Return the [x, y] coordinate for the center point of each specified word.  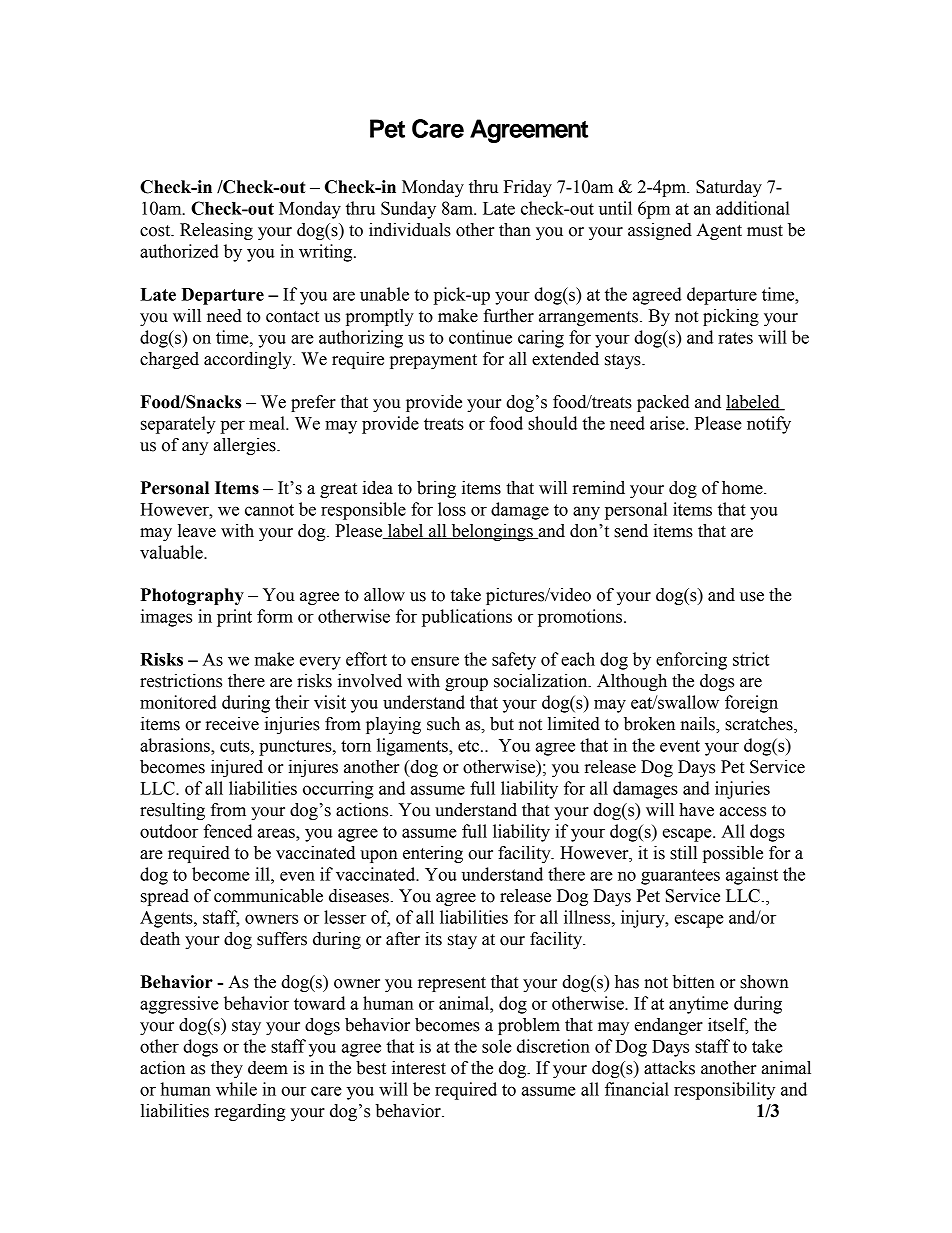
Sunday [408, 210]
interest [419, 1068]
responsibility [724, 1091]
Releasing [216, 231]
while [236, 1089]
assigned [660, 231]
